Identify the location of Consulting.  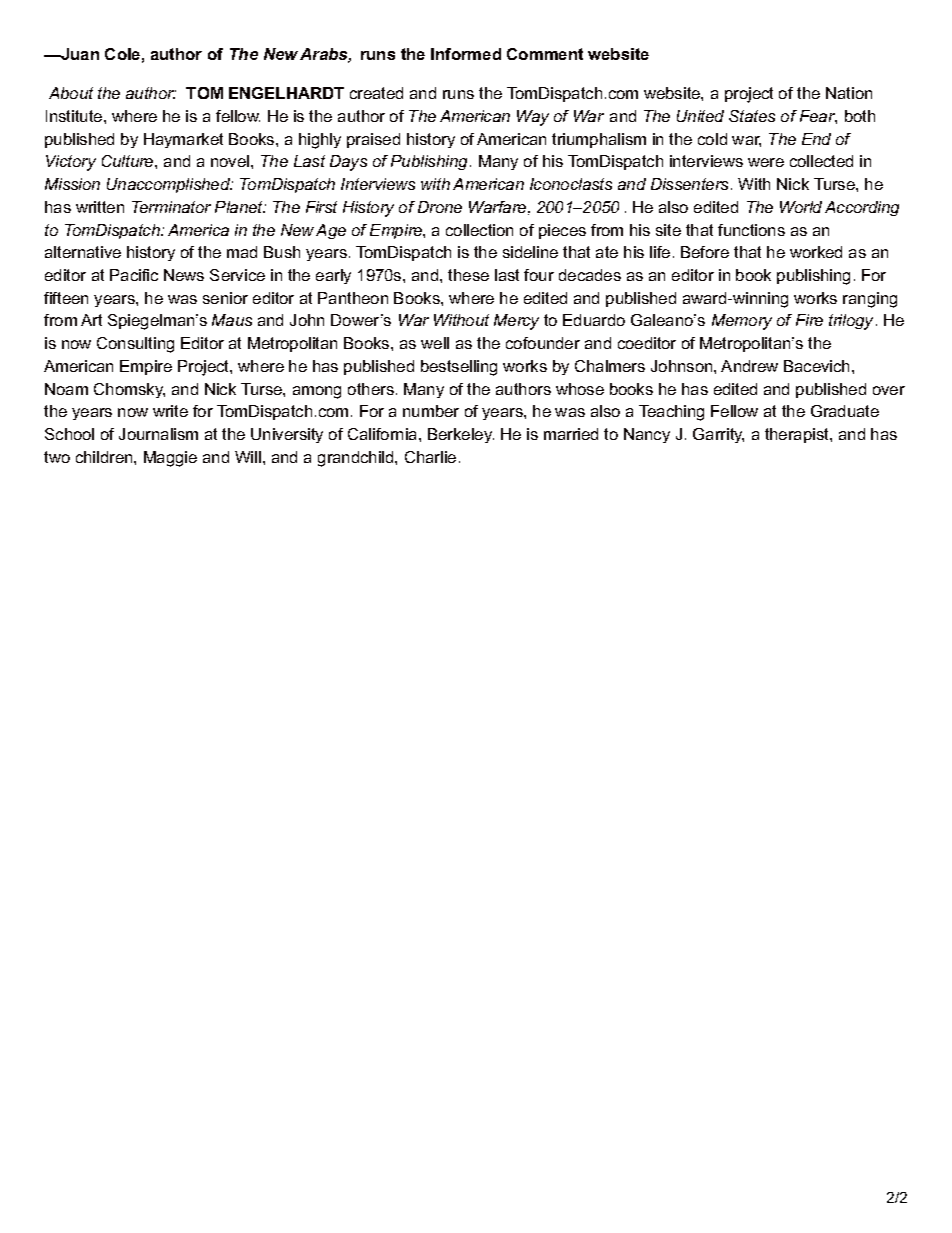
(135, 345).
